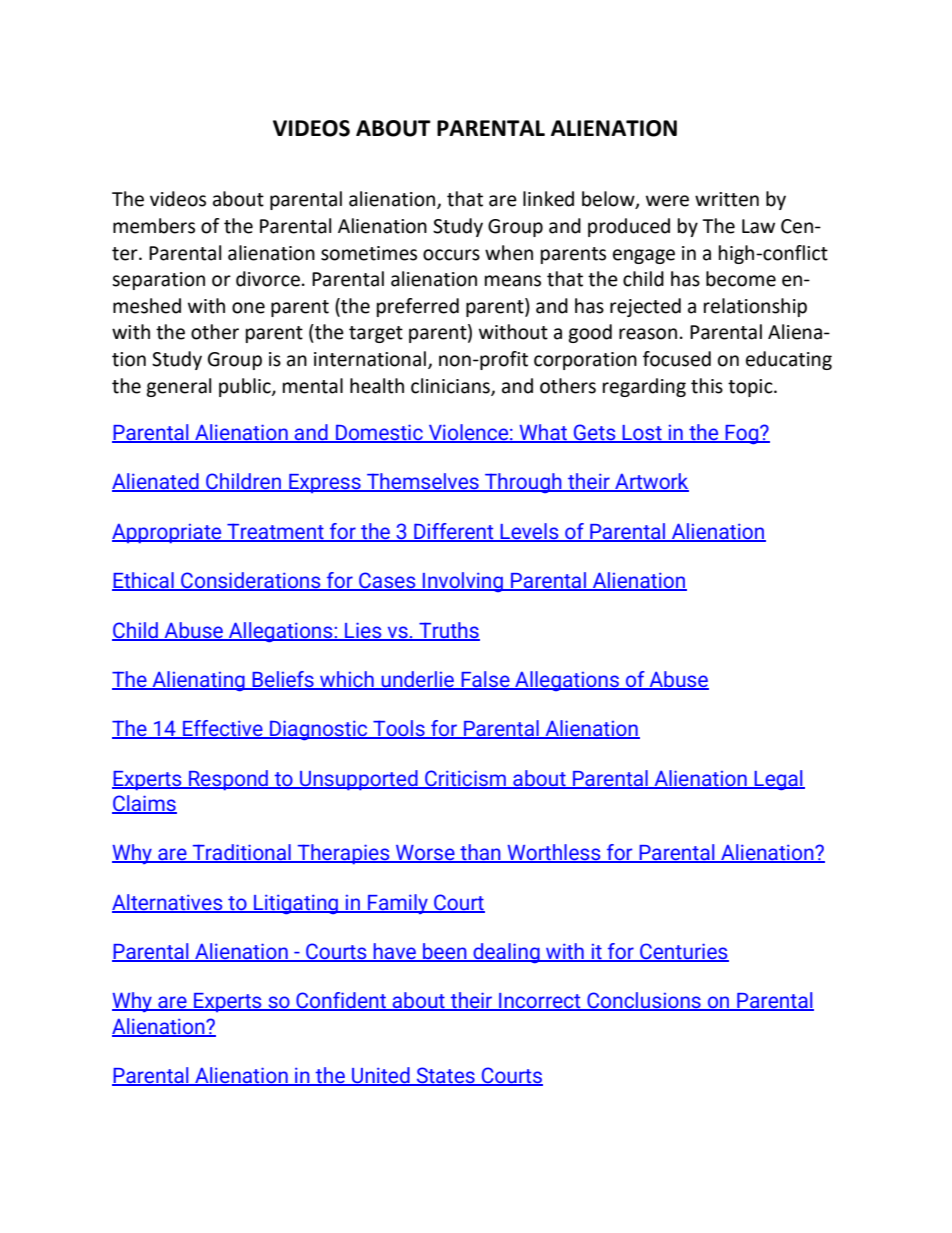 This document has height=1233, width=952. I want to click on Confident, so click(341, 1001).
